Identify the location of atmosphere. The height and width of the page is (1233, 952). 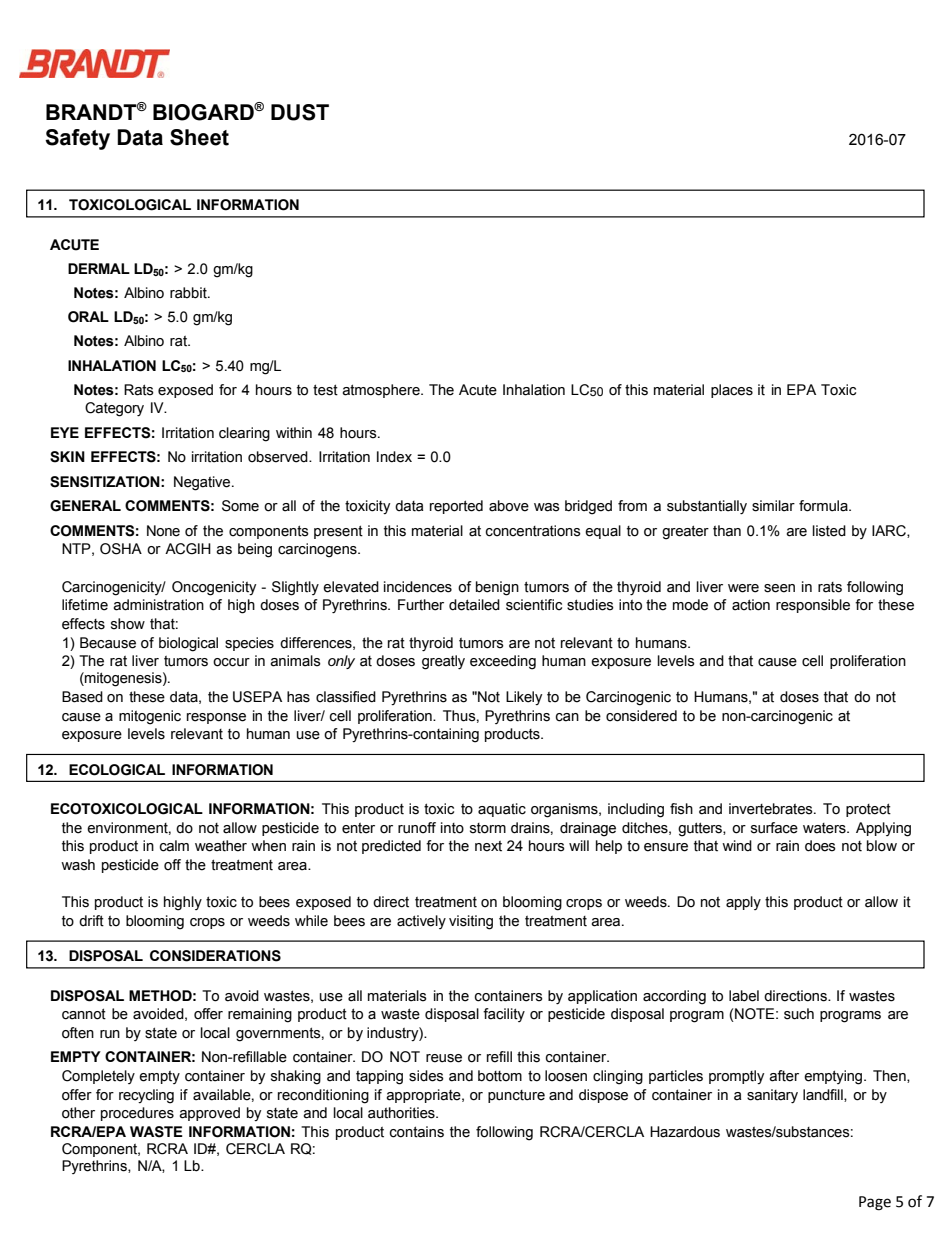
(382, 391).
